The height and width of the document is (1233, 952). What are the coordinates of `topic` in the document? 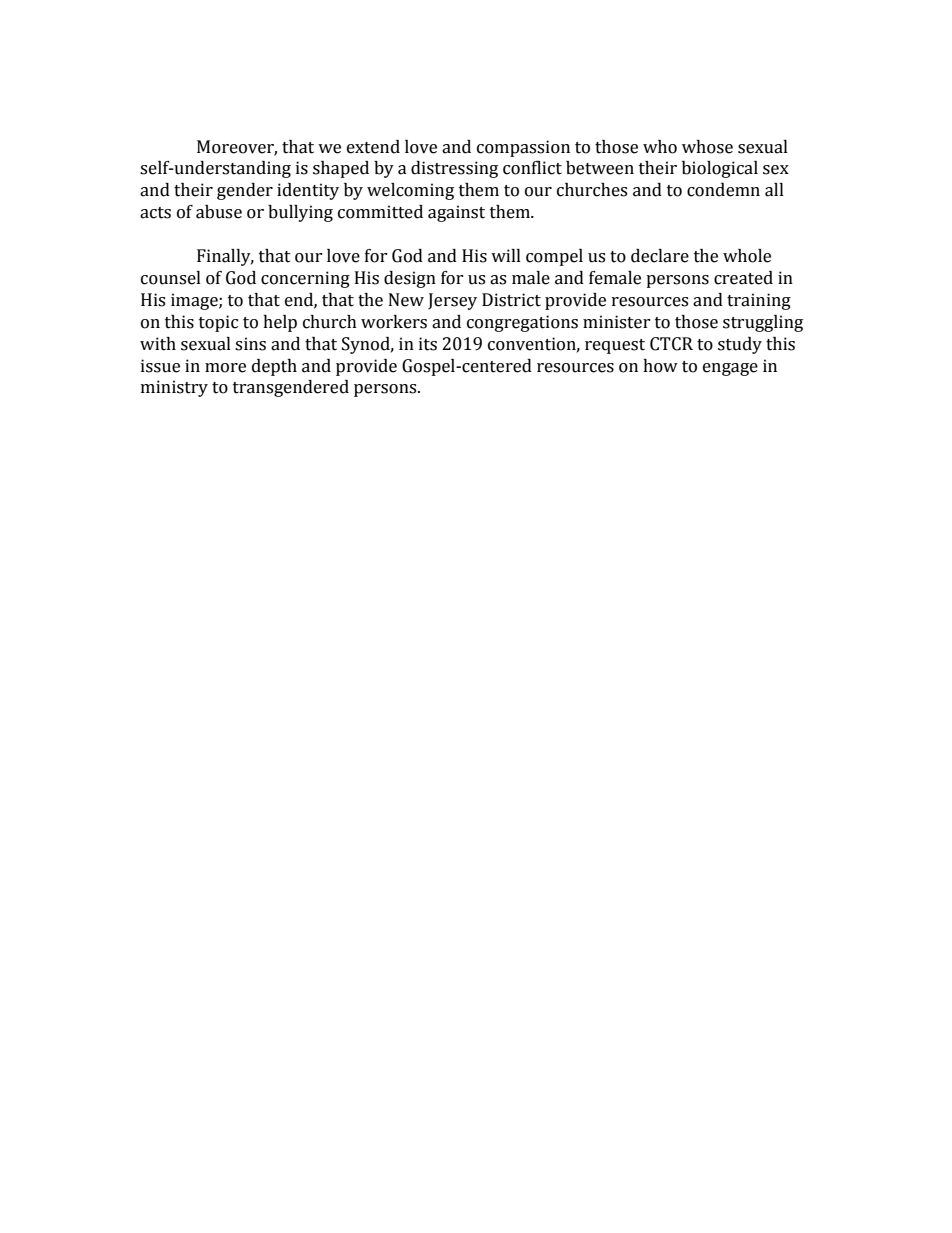 It's located at (218, 323).
